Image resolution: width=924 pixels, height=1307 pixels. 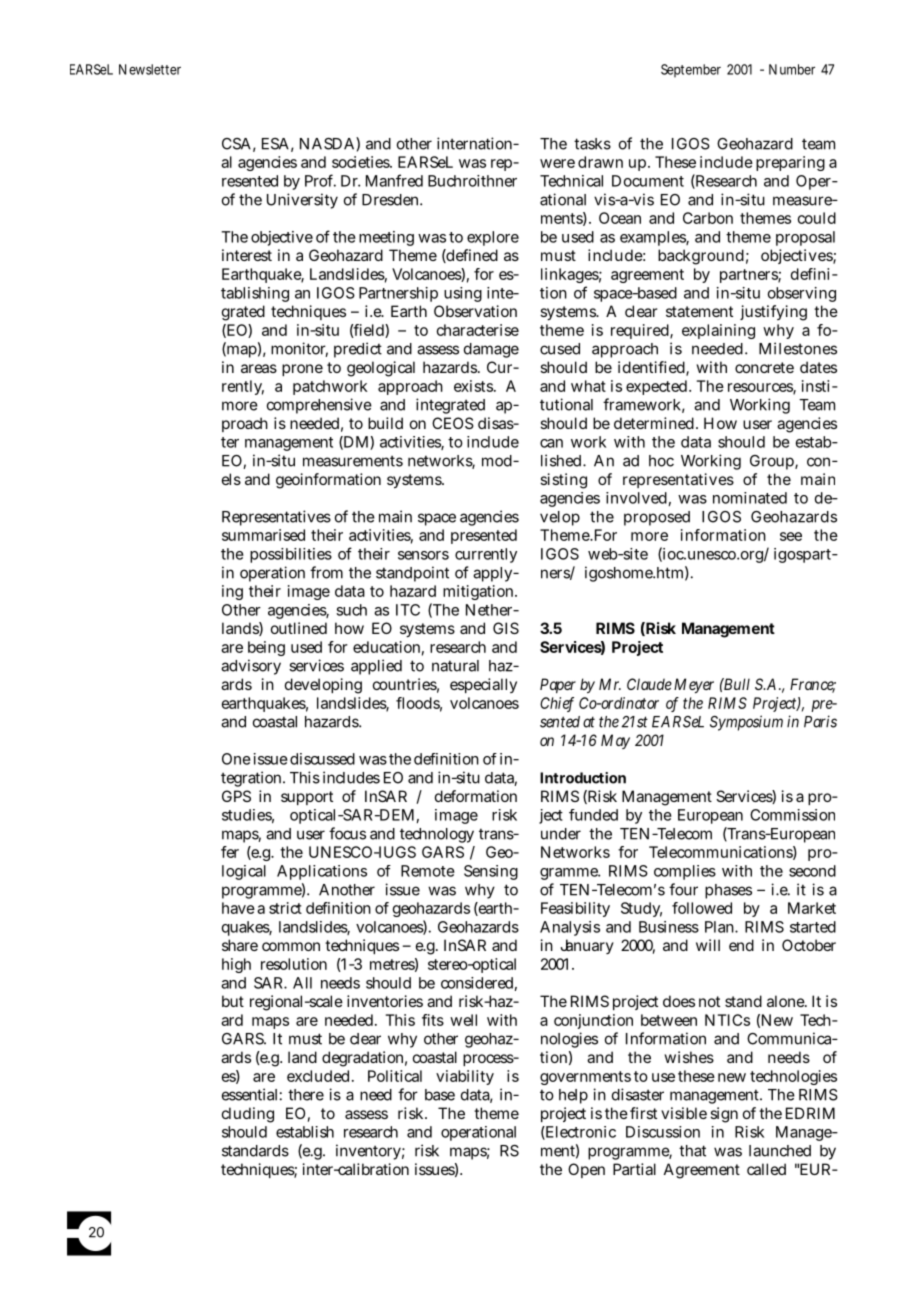 I want to click on GIS, so click(x=506, y=628).
